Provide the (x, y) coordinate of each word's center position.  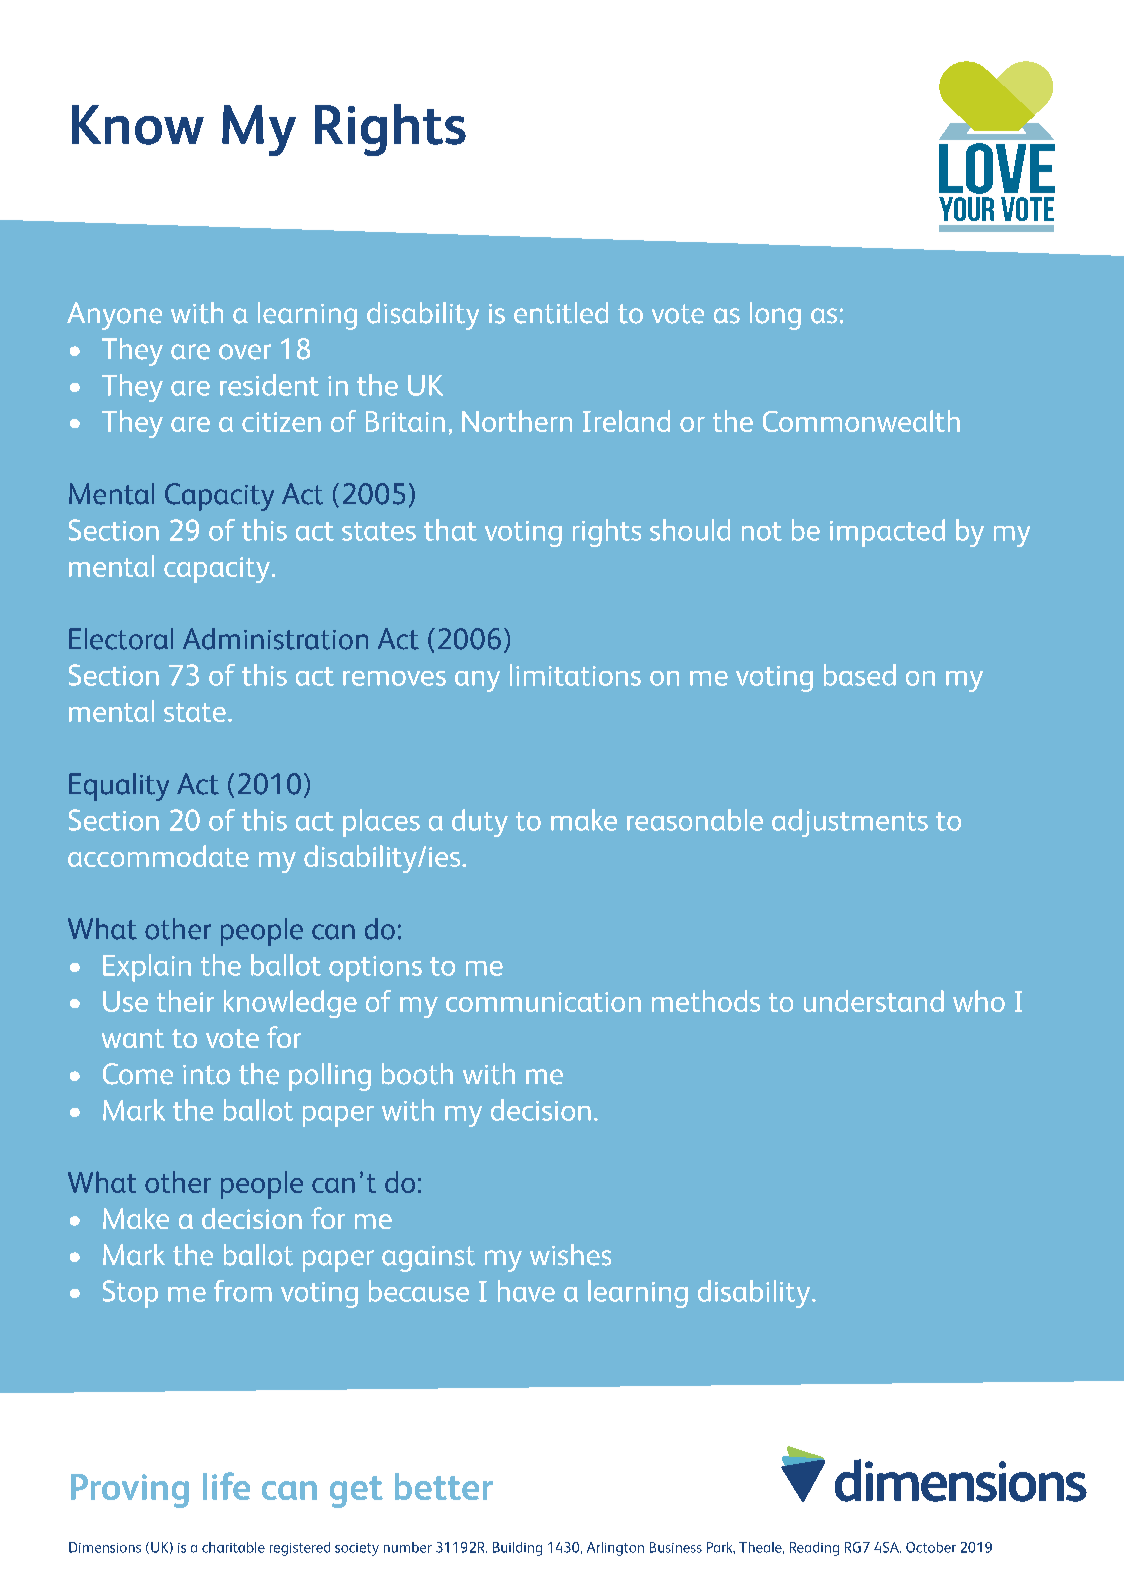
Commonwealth (861, 421)
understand (874, 1001)
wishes (570, 1255)
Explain (147, 968)
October (931, 1547)
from (243, 1291)
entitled (561, 313)
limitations (575, 675)
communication (543, 1002)
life (226, 1486)
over (245, 352)
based (860, 675)
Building (517, 1549)
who (979, 1001)
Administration (275, 639)
